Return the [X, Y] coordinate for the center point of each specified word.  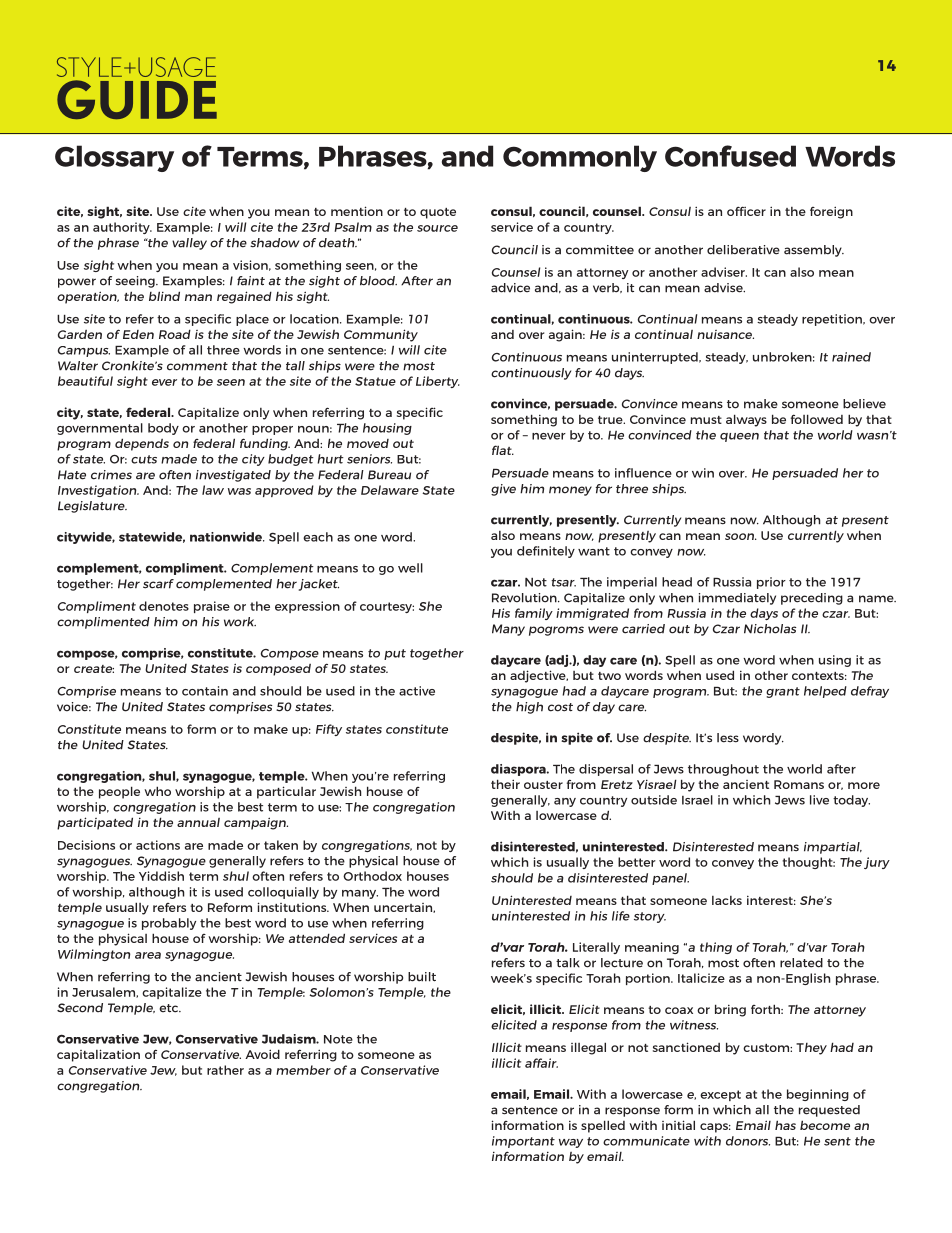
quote [438, 213]
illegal [588, 1048]
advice [510, 288]
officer [746, 211]
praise [212, 607]
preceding [812, 599]
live [819, 800]
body [163, 429]
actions [158, 845]
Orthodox [372, 876]
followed [817, 419]
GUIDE [137, 99]
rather [225, 1070]
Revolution [525, 598]
